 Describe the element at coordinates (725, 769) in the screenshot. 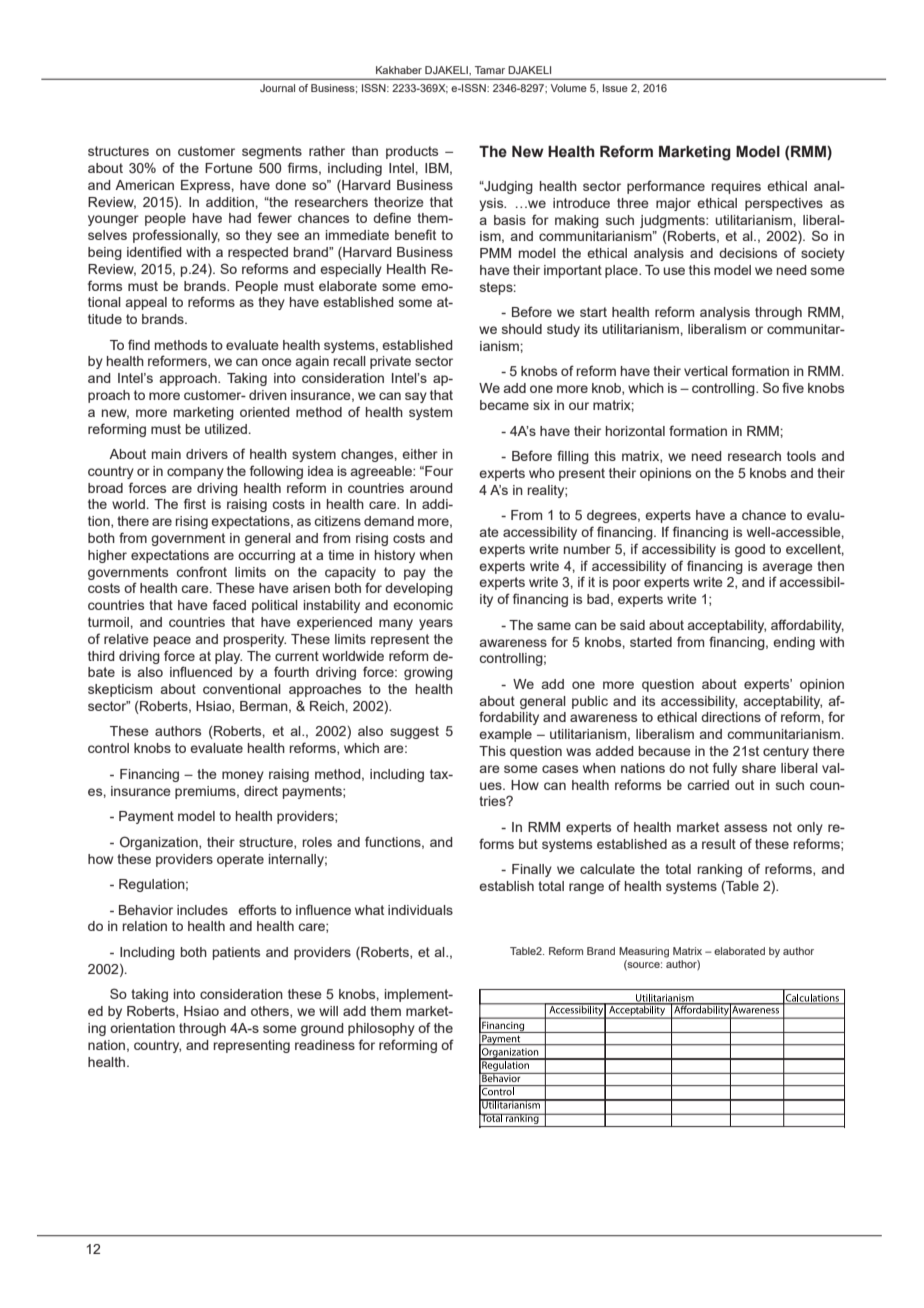

I see `fully` at that location.
